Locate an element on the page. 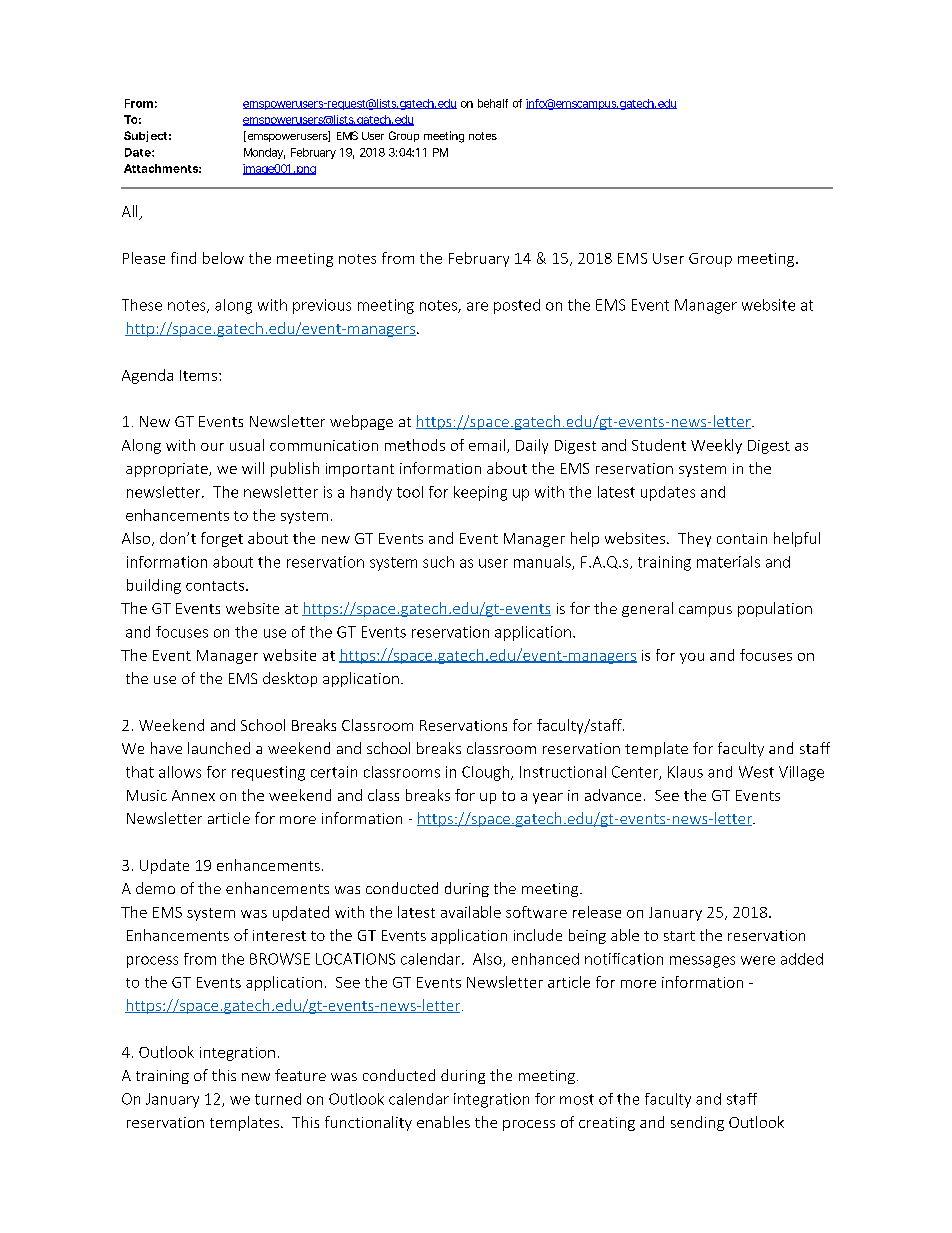 The image size is (952, 1233). previous is located at coordinates (322, 306).
